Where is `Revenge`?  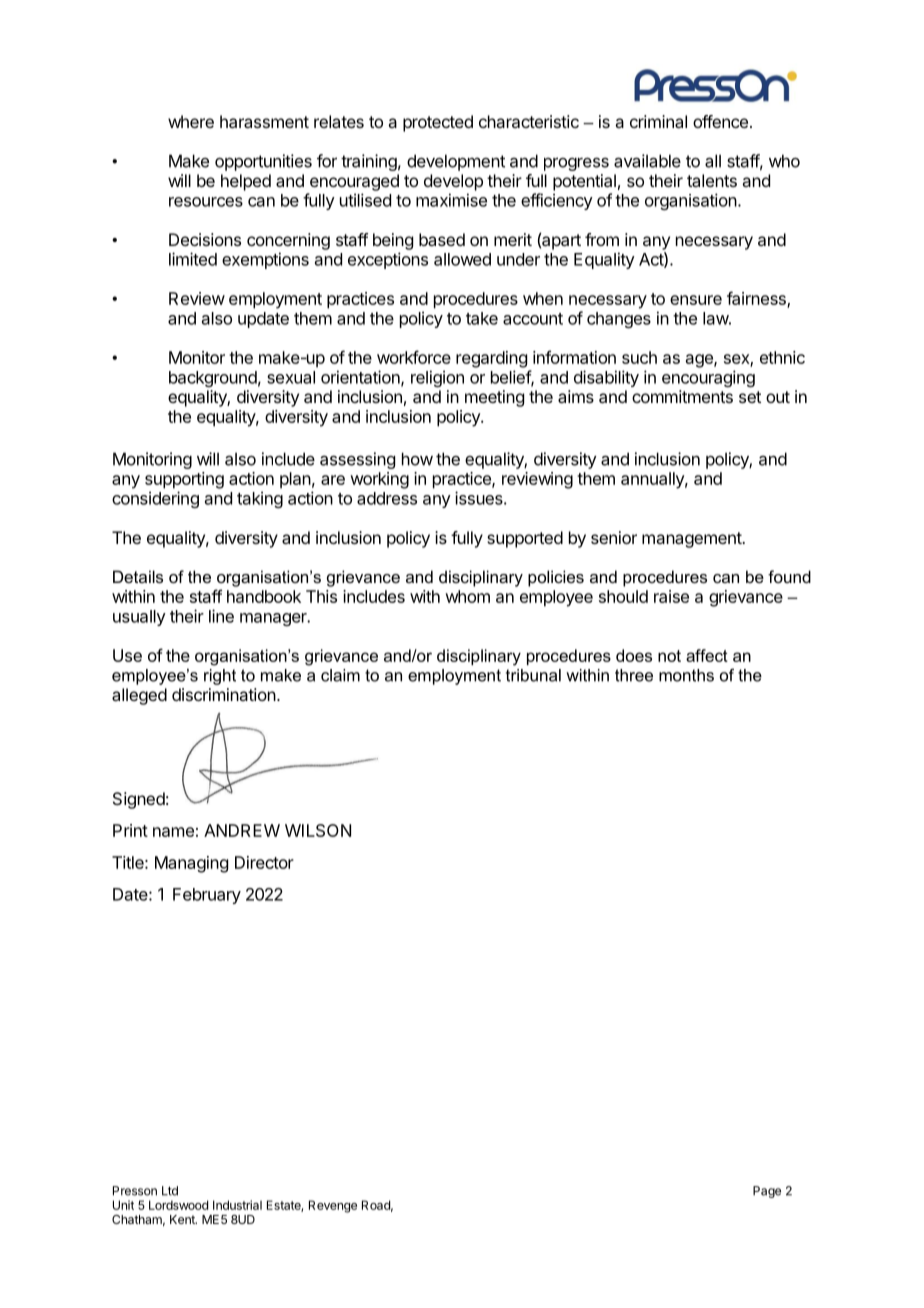
Revenge is located at coordinates (333, 1206).
